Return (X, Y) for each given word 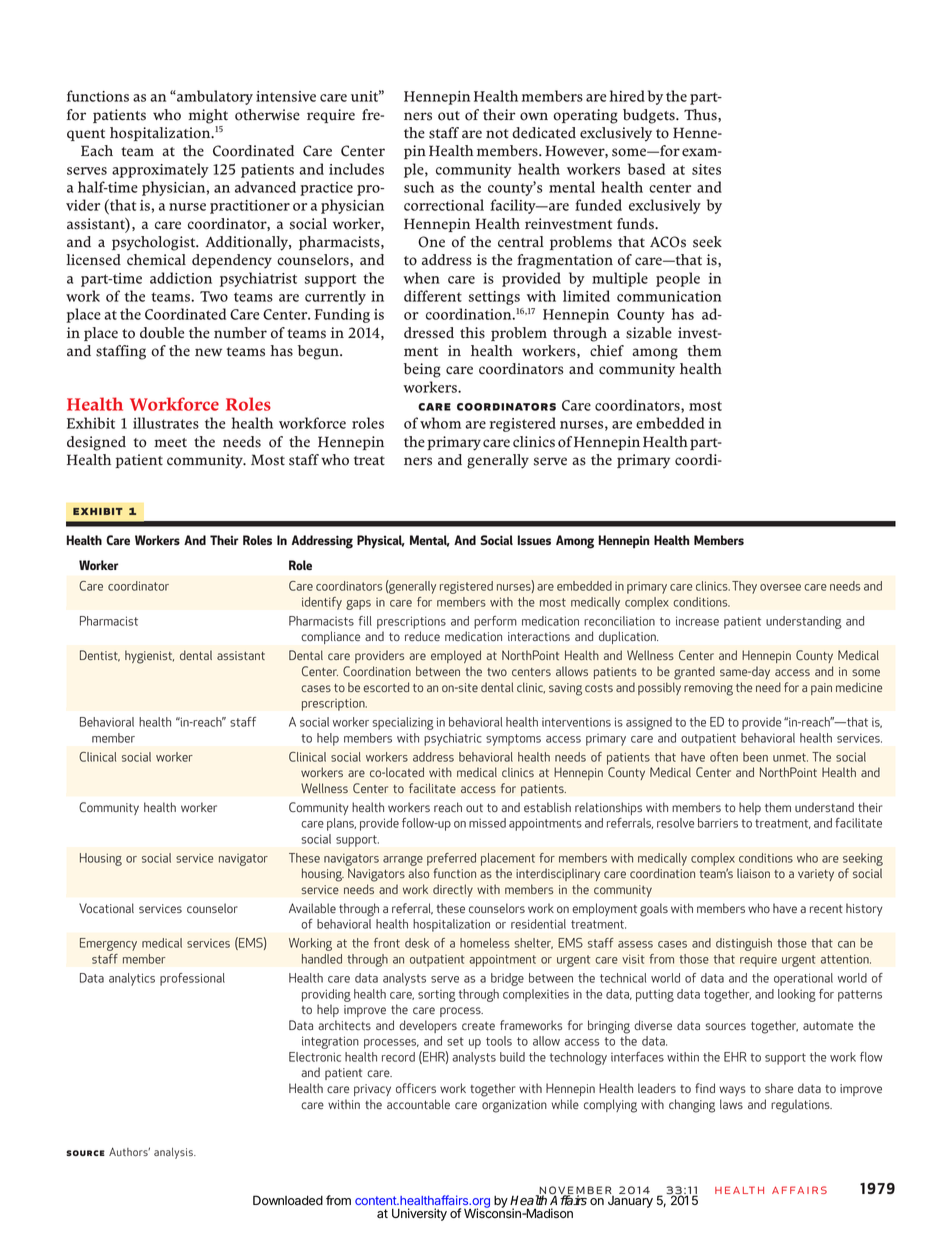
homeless (485, 943)
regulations (801, 1106)
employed (456, 656)
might (208, 116)
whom (440, 423)
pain (821, 689)
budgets (650, 116)
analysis (174, 1153)
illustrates (166, 423)
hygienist (149, 657)
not (497, 134)
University (419, 1214)
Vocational (106, 908)
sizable (649, 333)
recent (826, 909)
